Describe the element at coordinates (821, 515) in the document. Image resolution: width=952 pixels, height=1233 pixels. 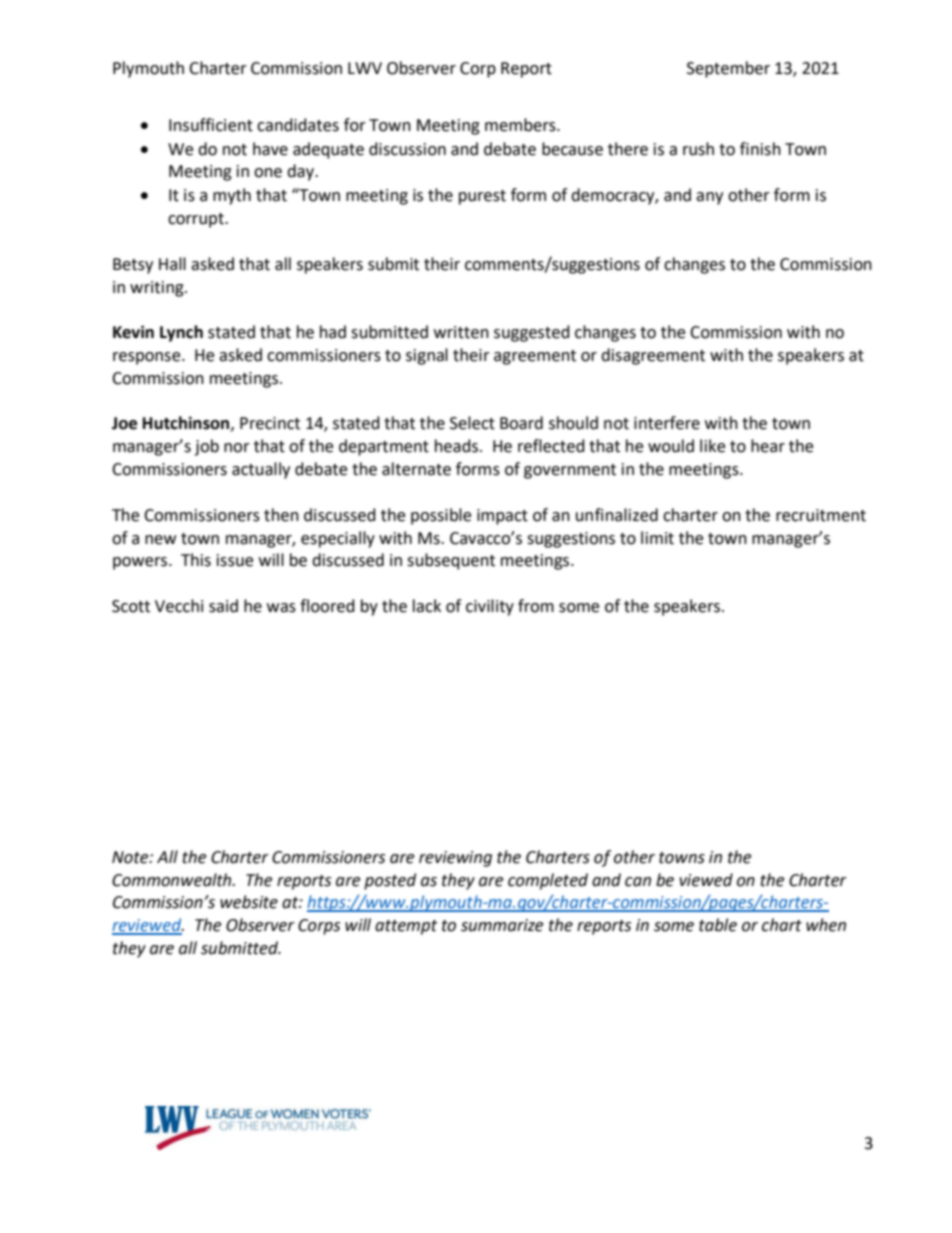
I see `recruitment` at that location.
